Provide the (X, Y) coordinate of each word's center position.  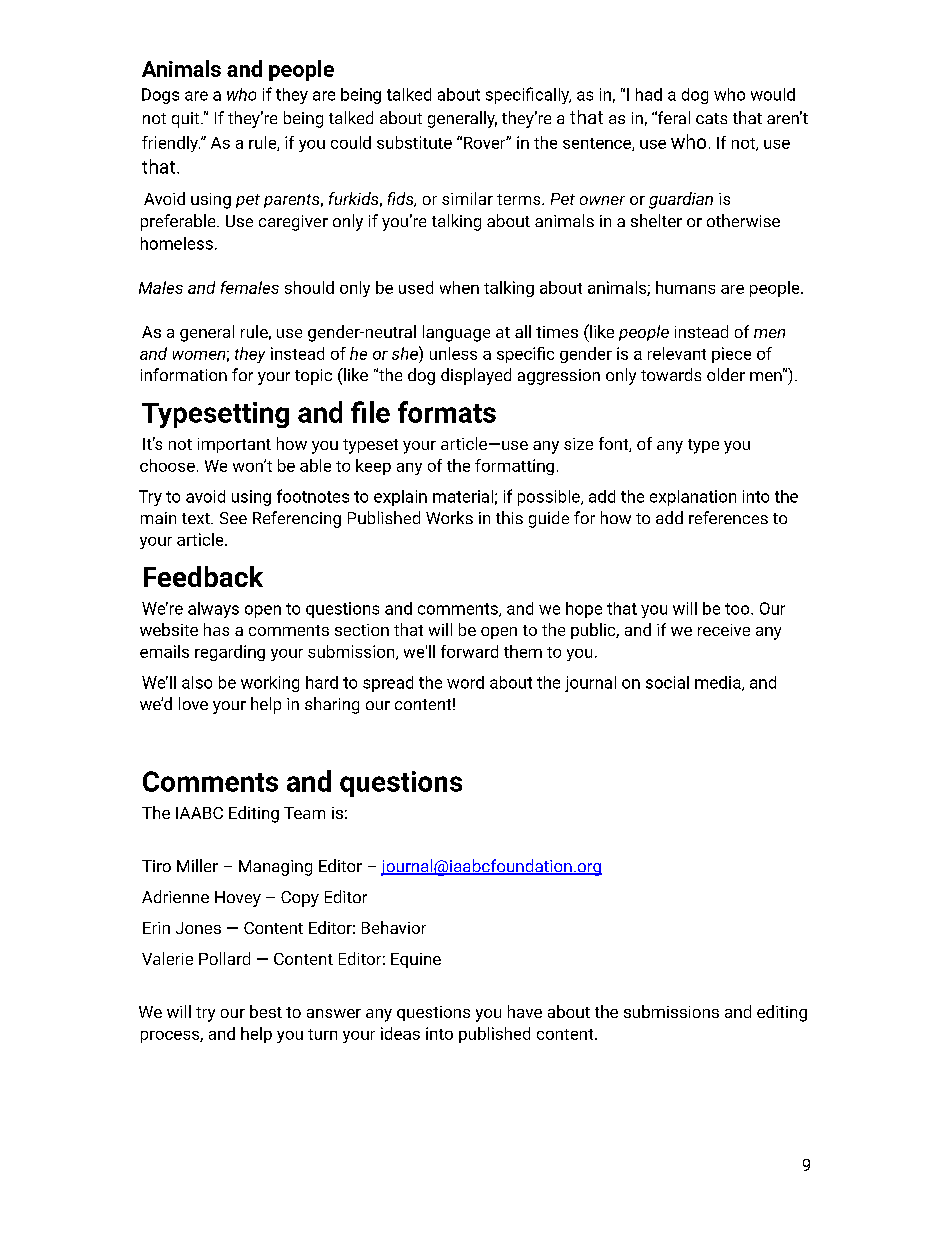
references (728, 517)
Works (449, 517)
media (719, 683)
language (456, 333)
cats (711, 118)
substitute (414, 142)
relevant (677, 353)
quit (187, 120)
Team (304, 813)
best (266, 1011)
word (465, 682)
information (184, 374)
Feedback (203, 576)
